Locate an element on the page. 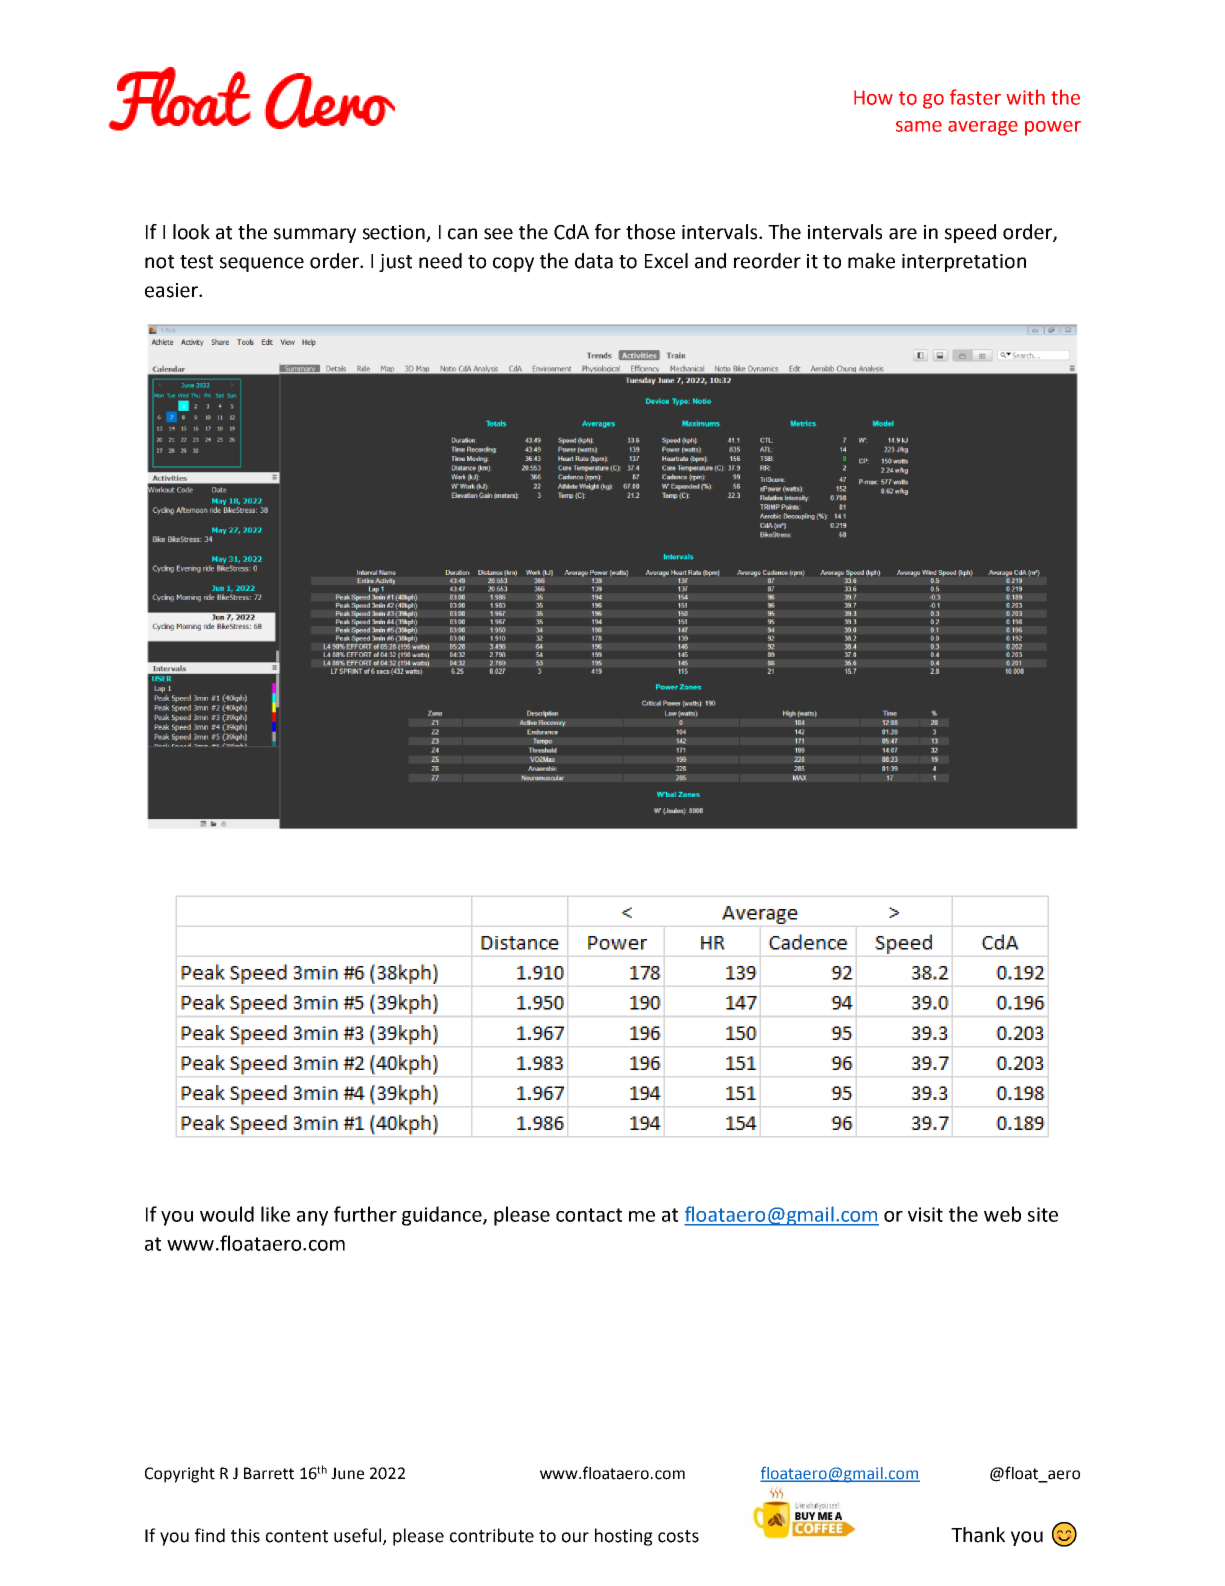 This image has height=1586, width=1225. easier is located at coordinates (172, 290).
